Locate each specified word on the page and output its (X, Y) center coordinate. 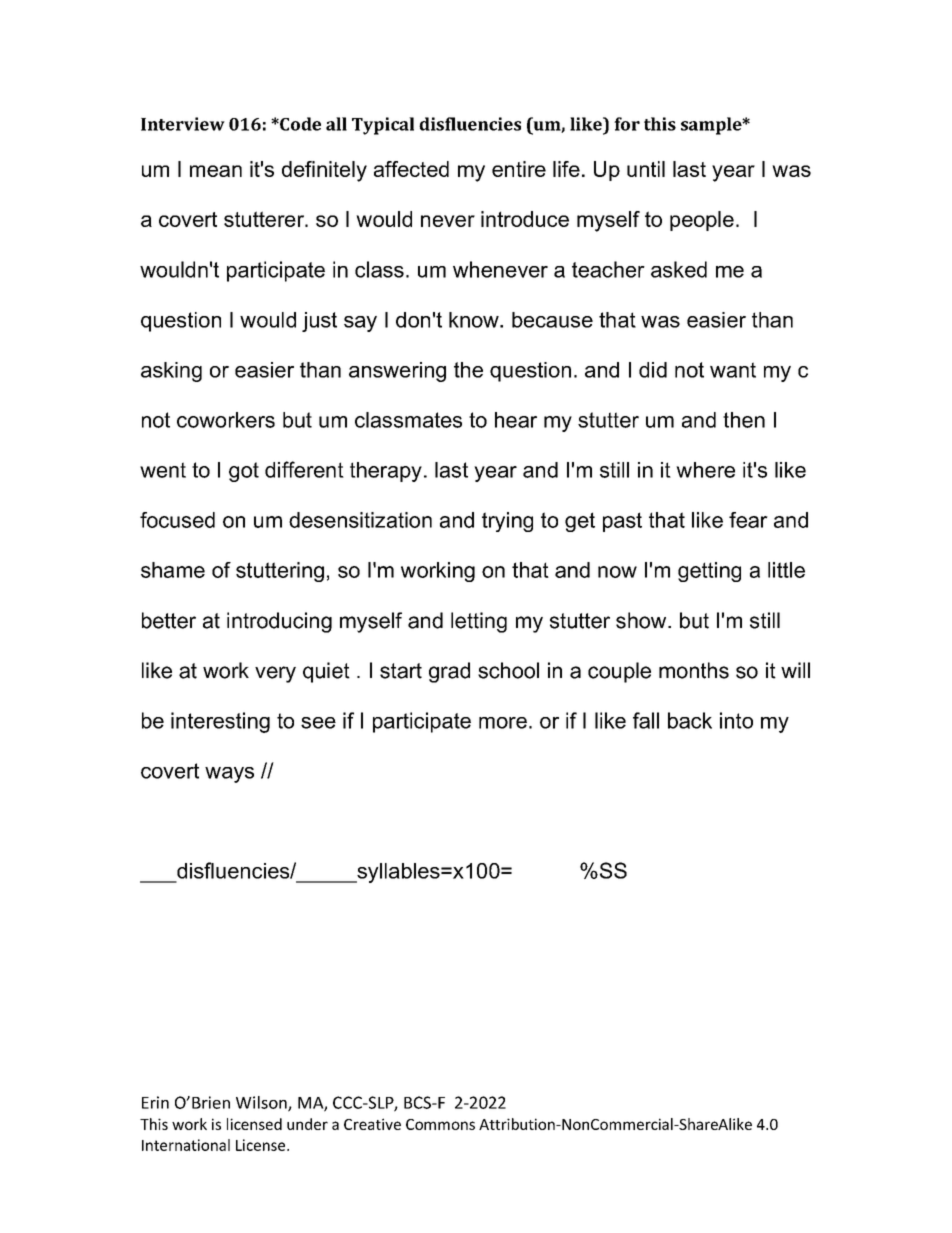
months (694, 670)
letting (479, 622)
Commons (440, 1124)
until (646, 169)
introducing (279, 622)
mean (216, 171)
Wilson (262, 1103)
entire (519, 169)
